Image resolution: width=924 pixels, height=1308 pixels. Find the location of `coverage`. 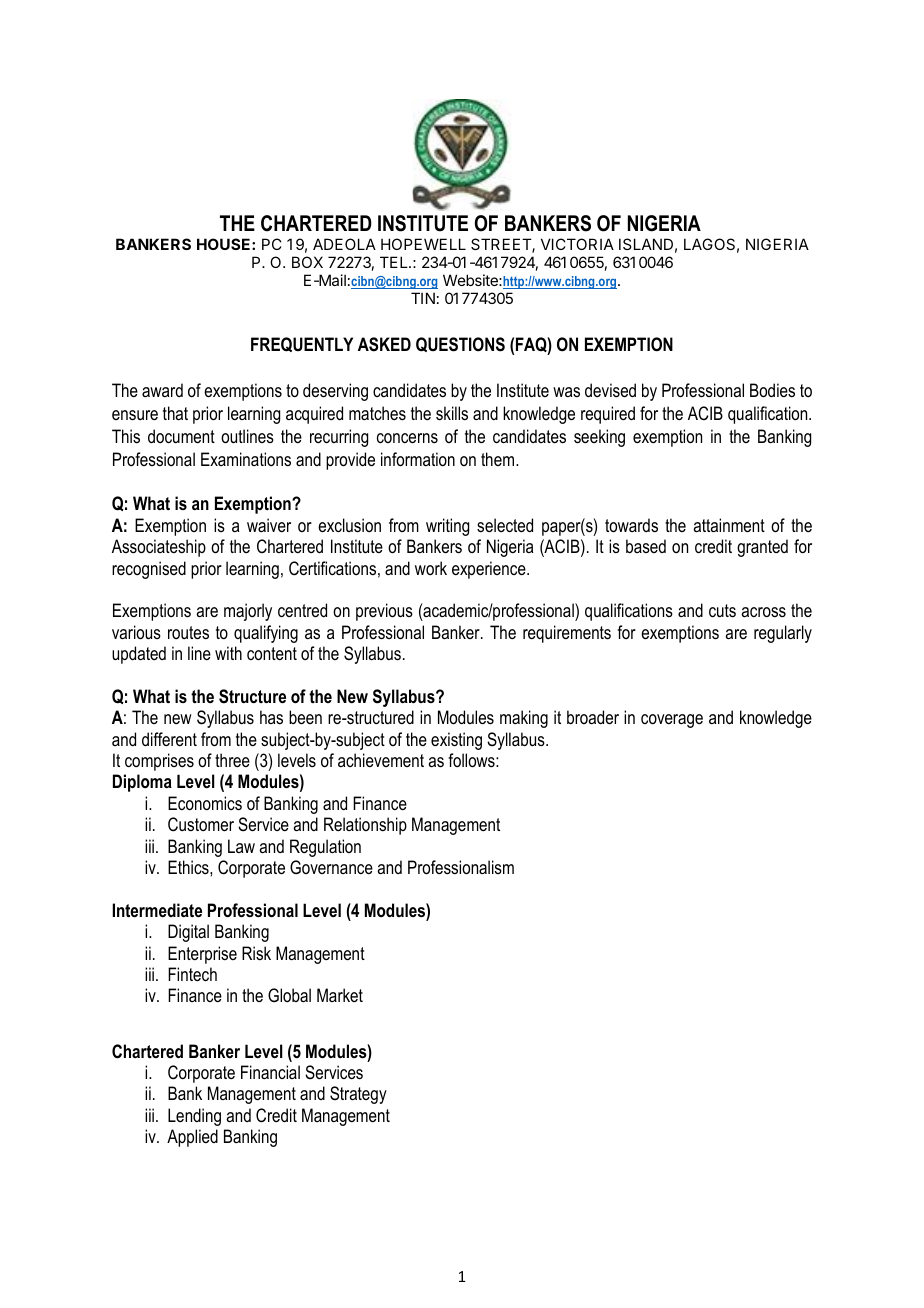

coverage is located at coordinates (672, 721).
